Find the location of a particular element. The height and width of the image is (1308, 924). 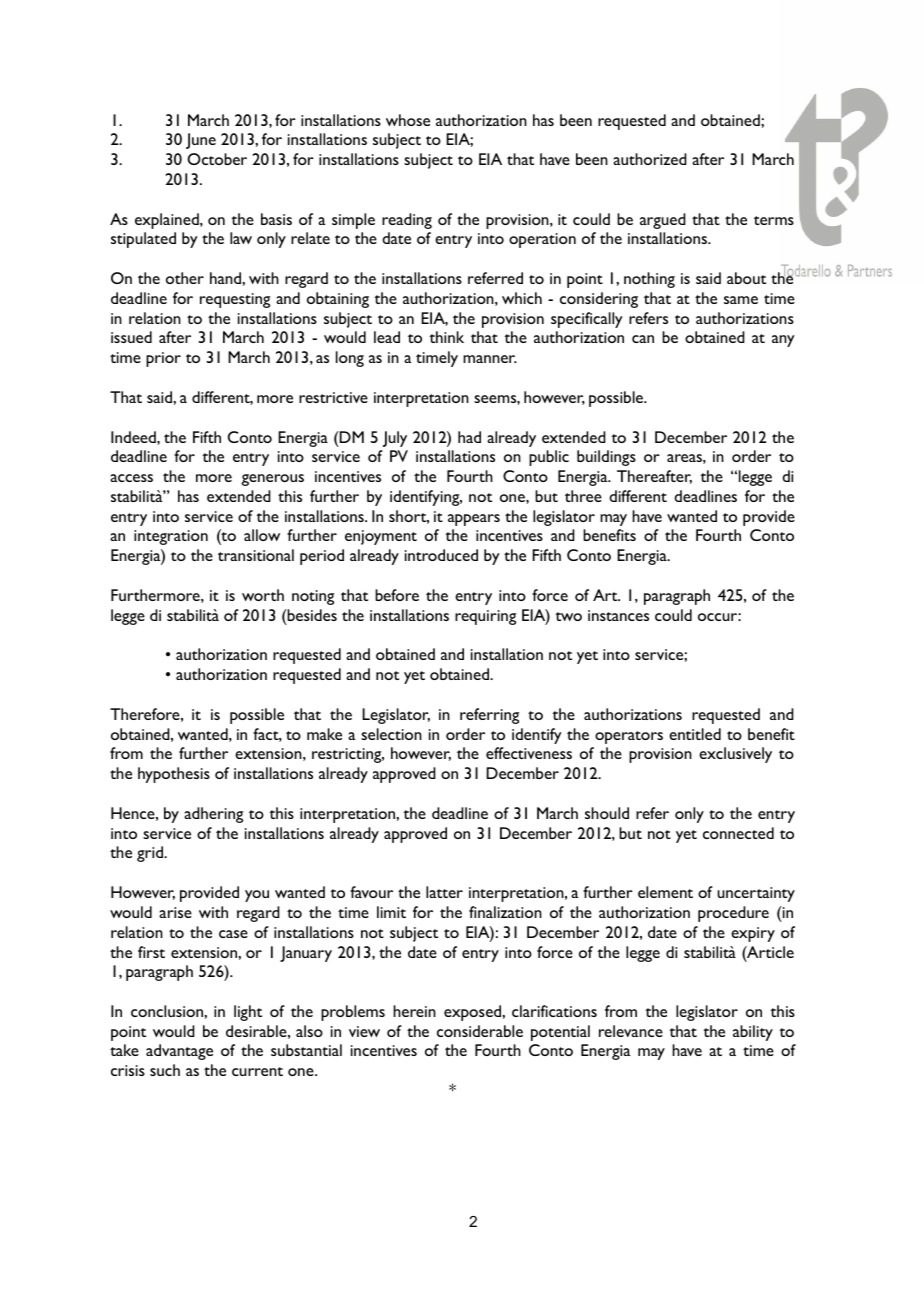

whose is located at coordinates (408, 120).
